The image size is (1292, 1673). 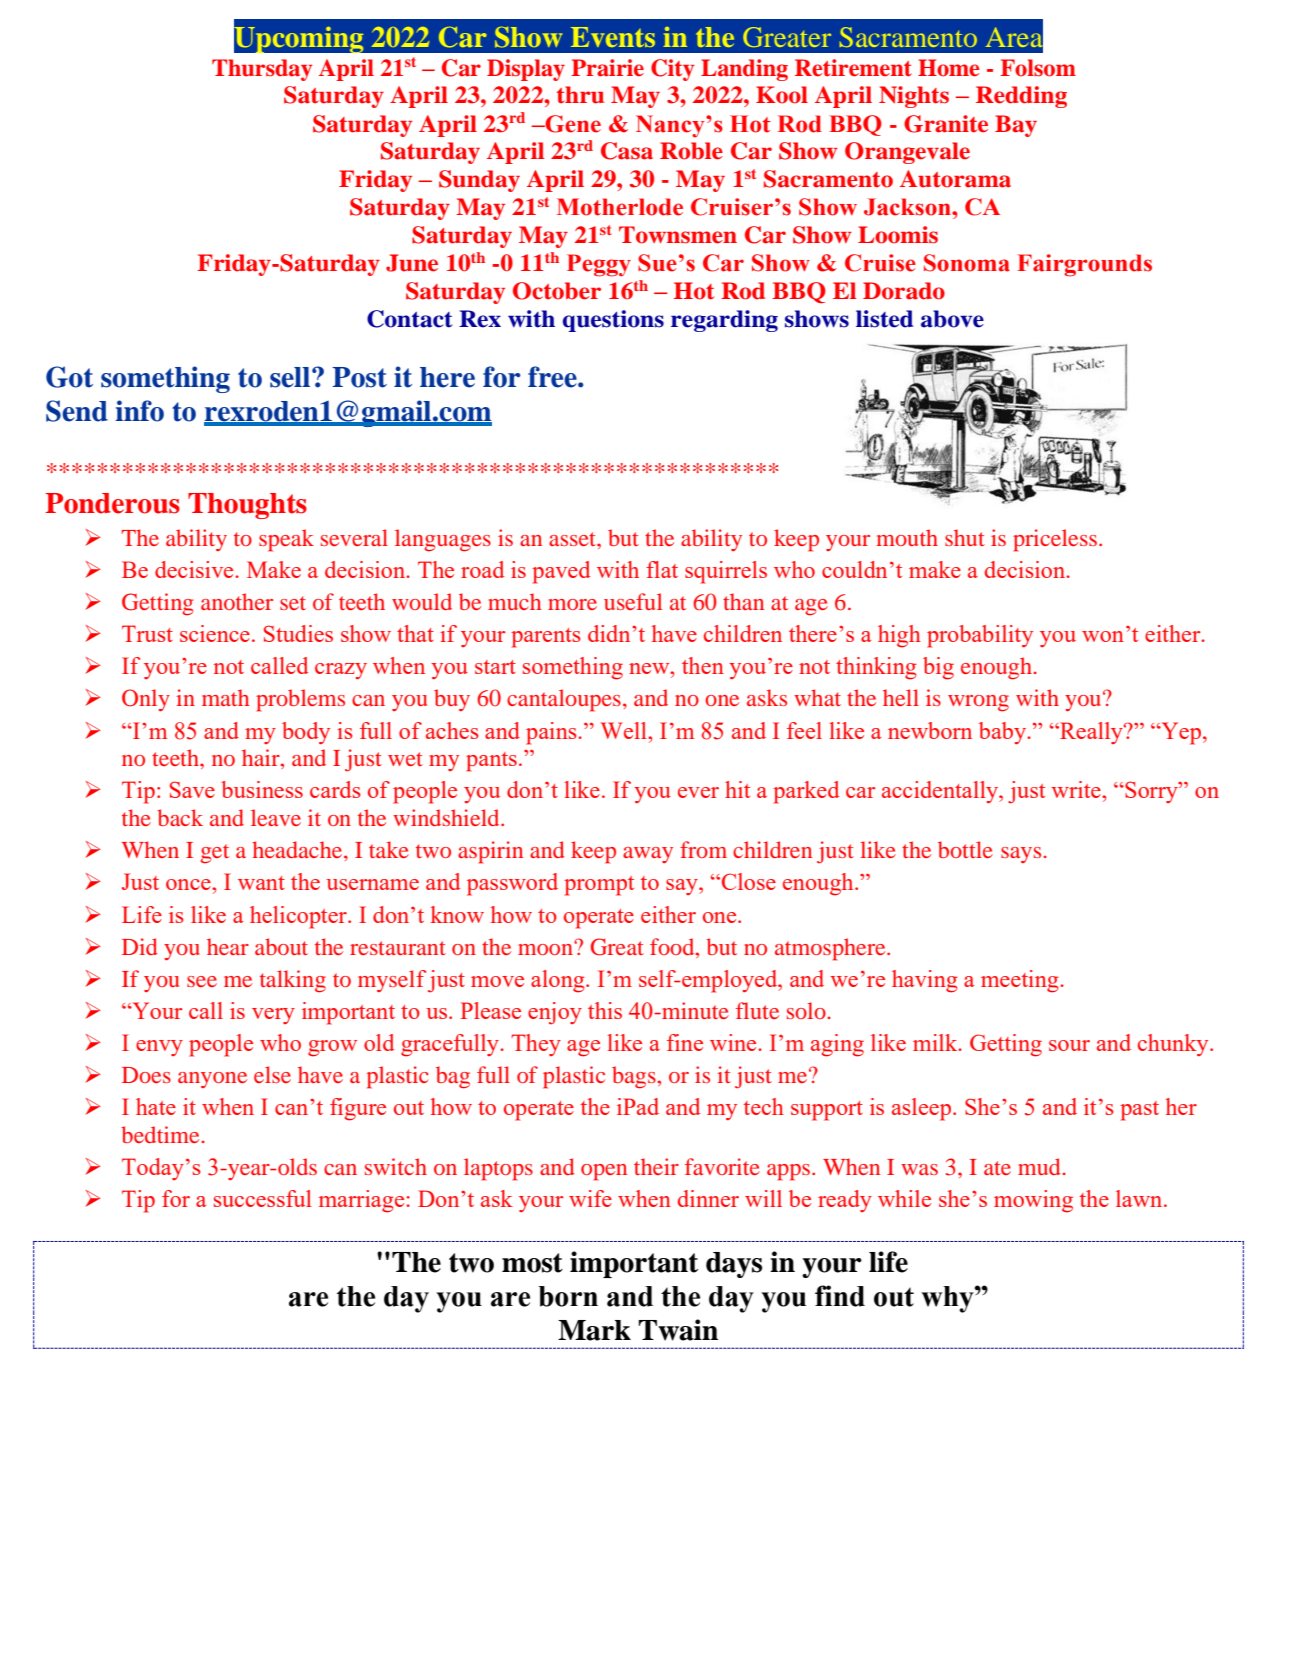 What do you see at coordinates (1038, 68) in the screenshot?
I see `Folsom` at bounding box center [1038, 68].
